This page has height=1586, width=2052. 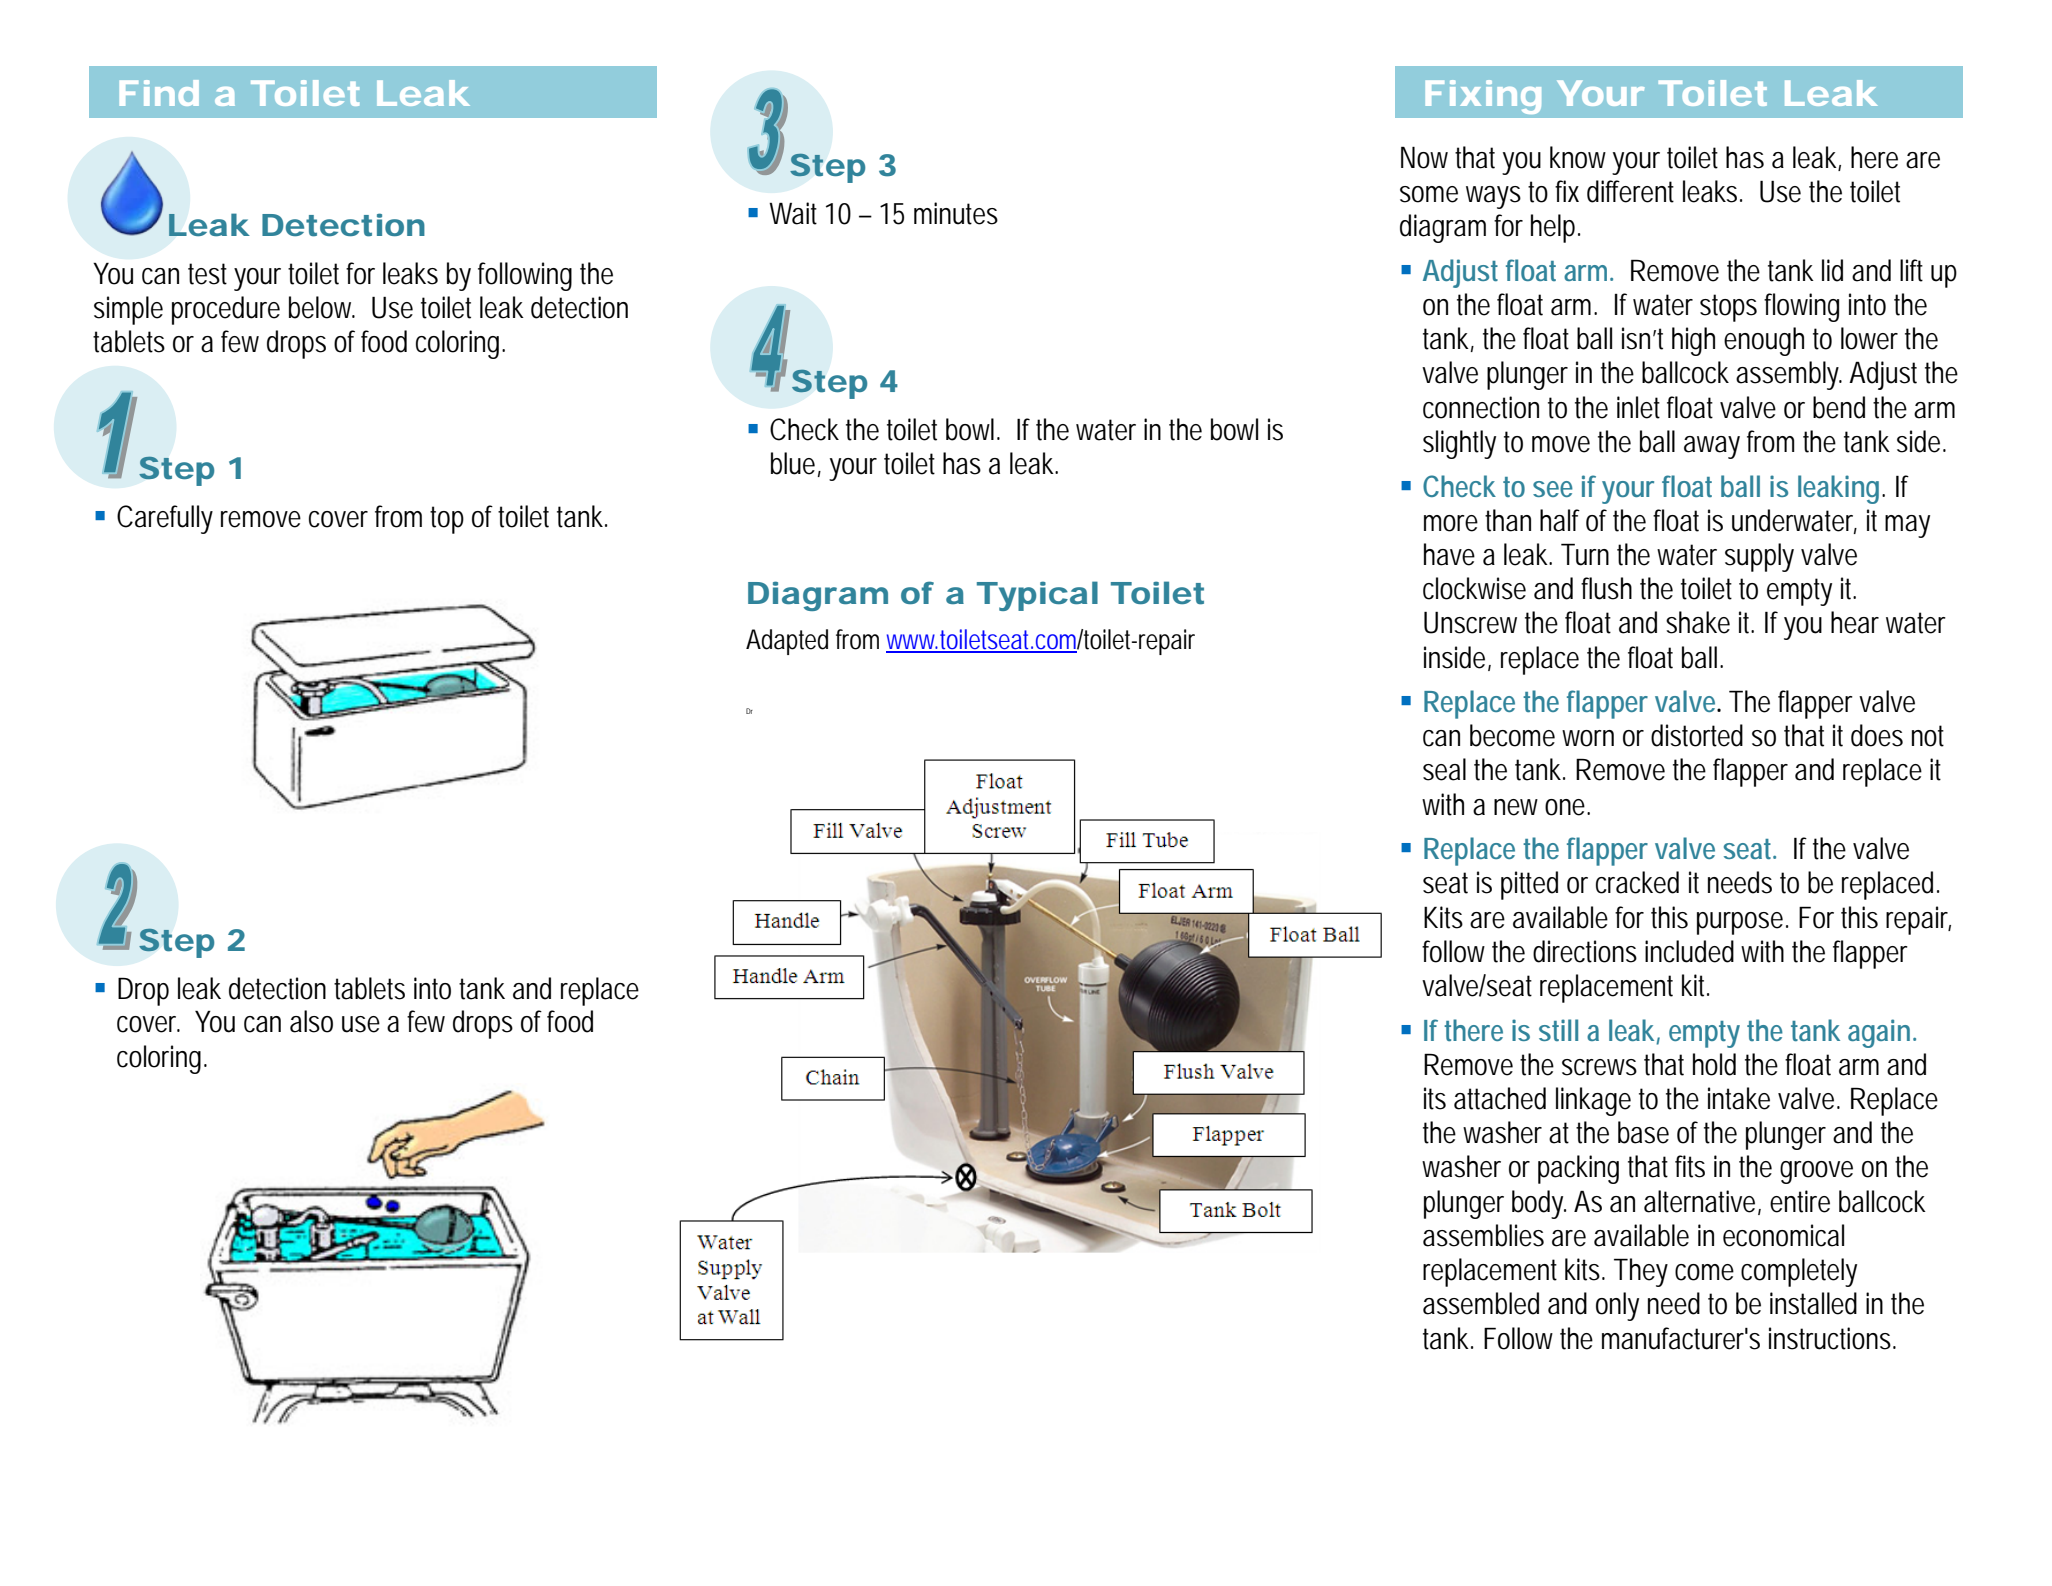 What do you see at coordinates (207, 274) in the page?
I see `test` at bounding box center [207, 274].
